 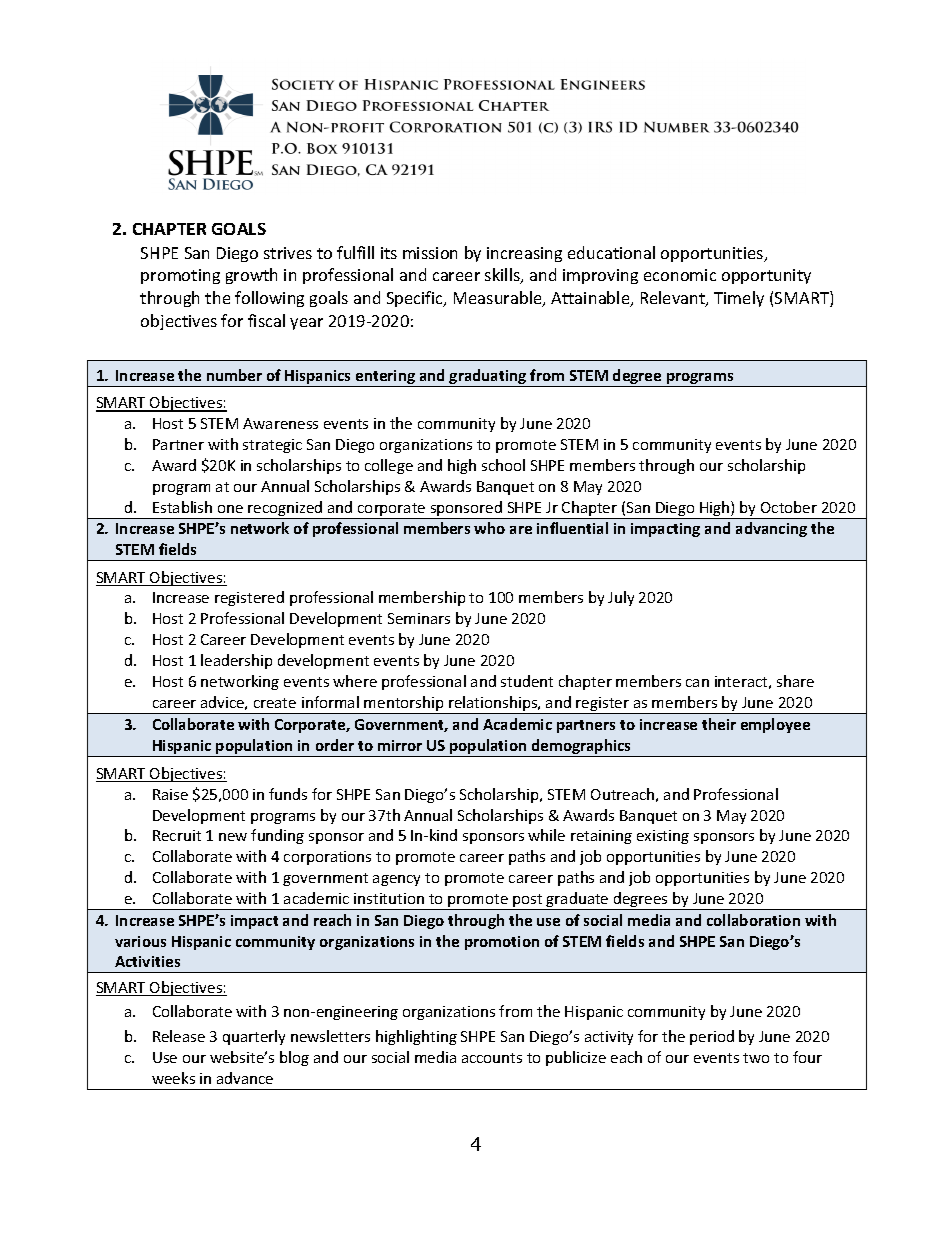 What do you see at coordinates (527, 681) in the page?
I see `student` at bounding box center [527, 681].
